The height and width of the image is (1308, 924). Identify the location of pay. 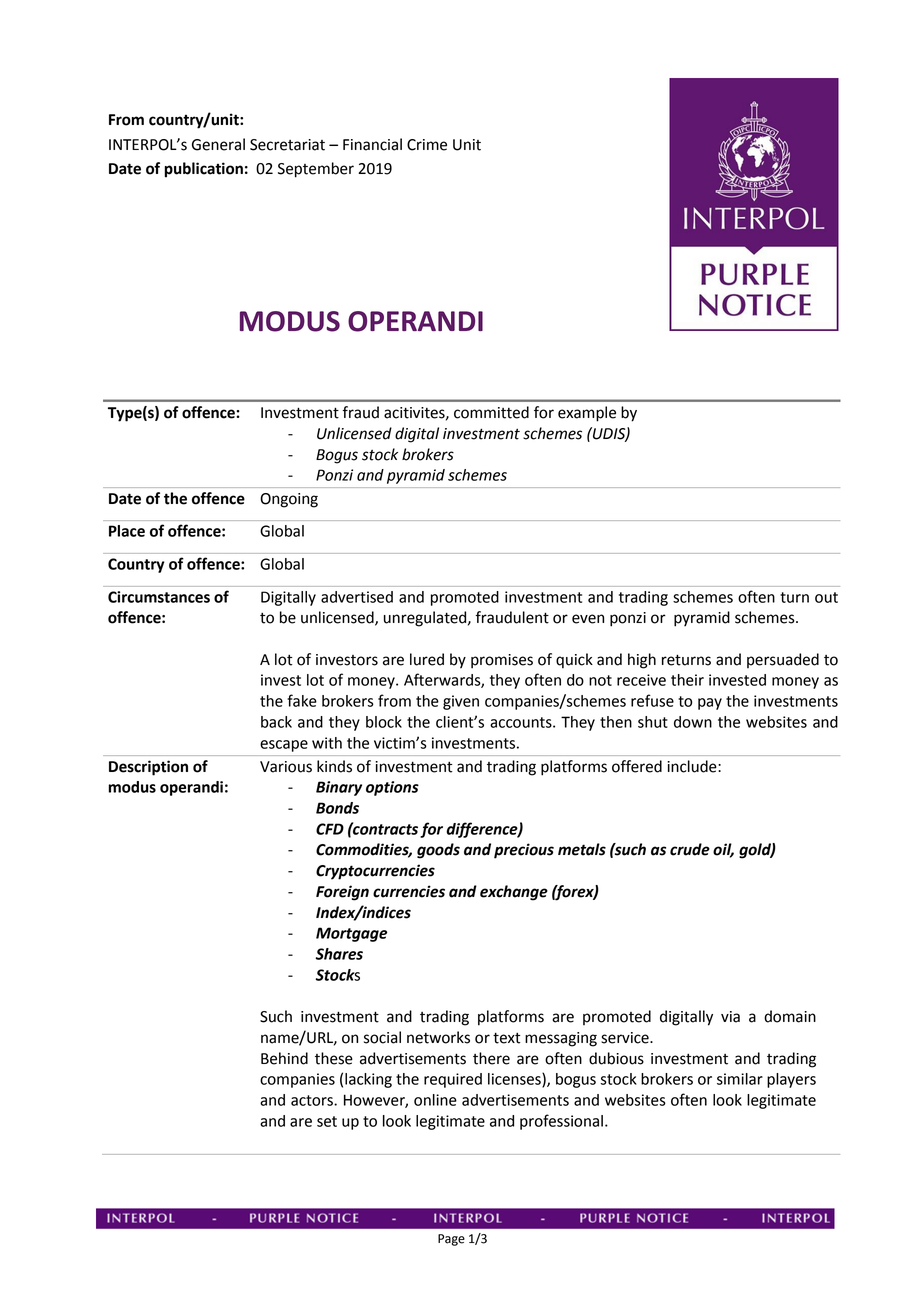
(710, 704).
